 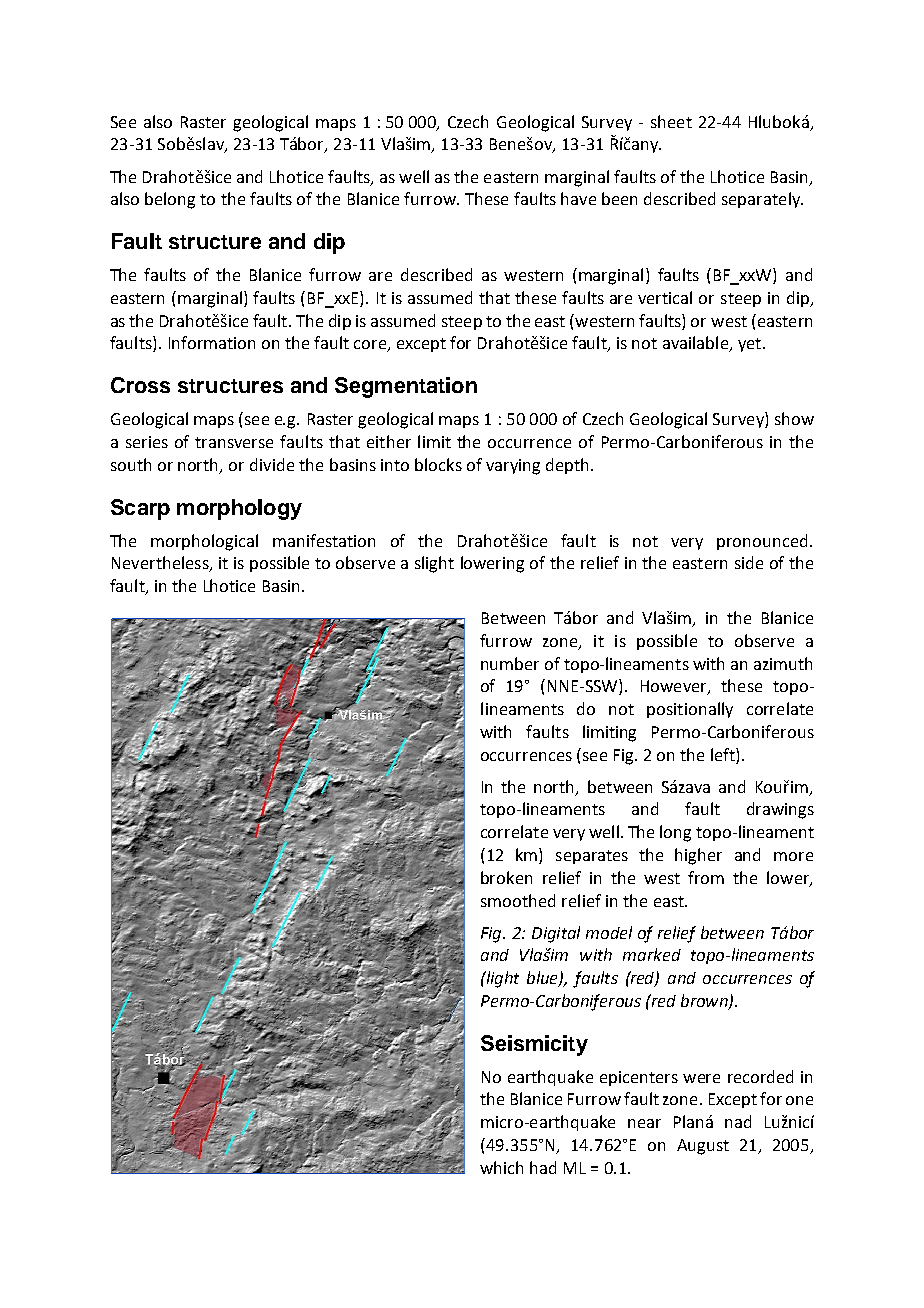 I want to click on side, so click(x=749, y=562).
